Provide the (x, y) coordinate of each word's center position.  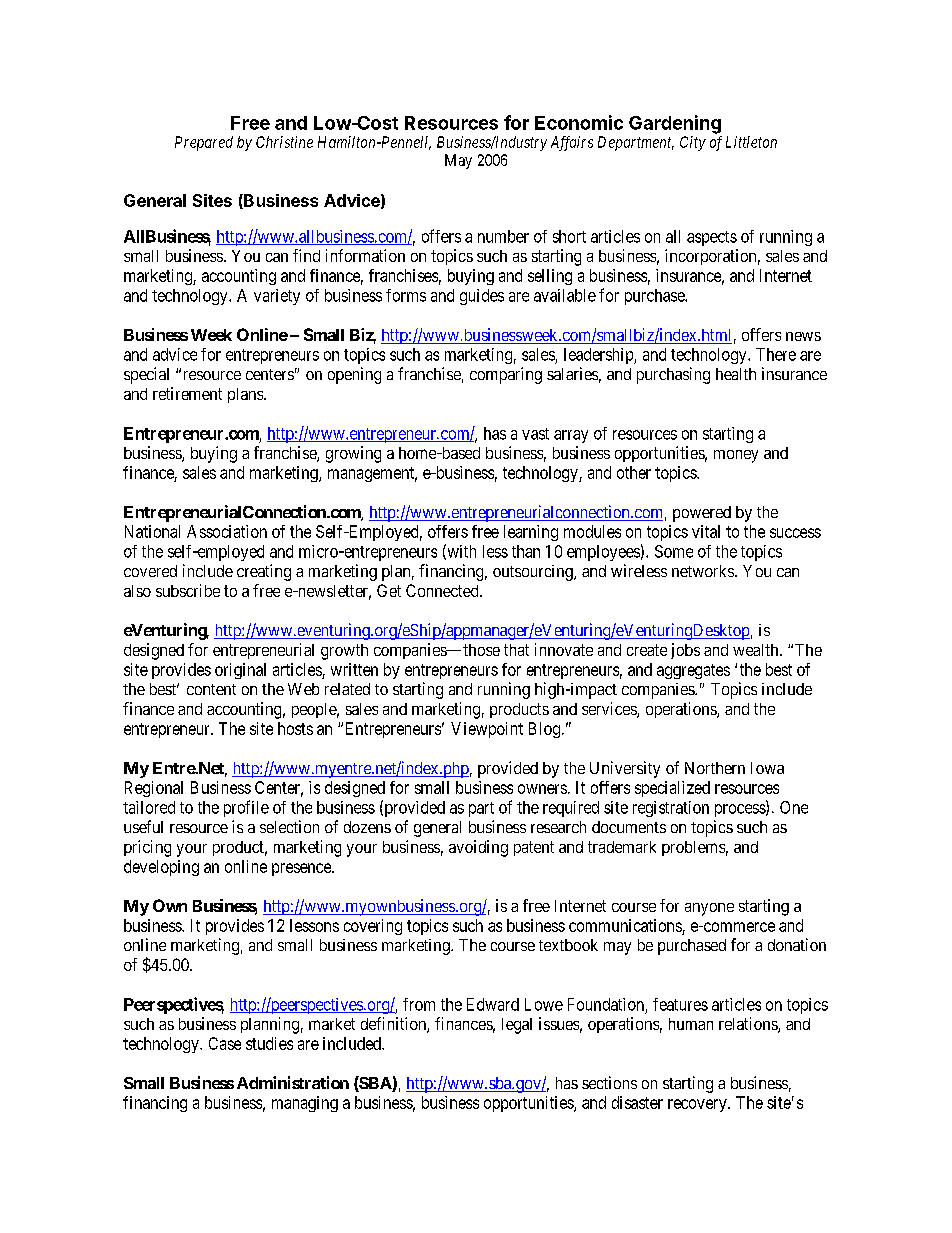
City (693, 143)
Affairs (572, 143)
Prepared (204, 143)
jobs (685, 651)
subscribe (188, 590)
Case (225, 1043)
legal (517, 1026)
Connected (443, 590)
